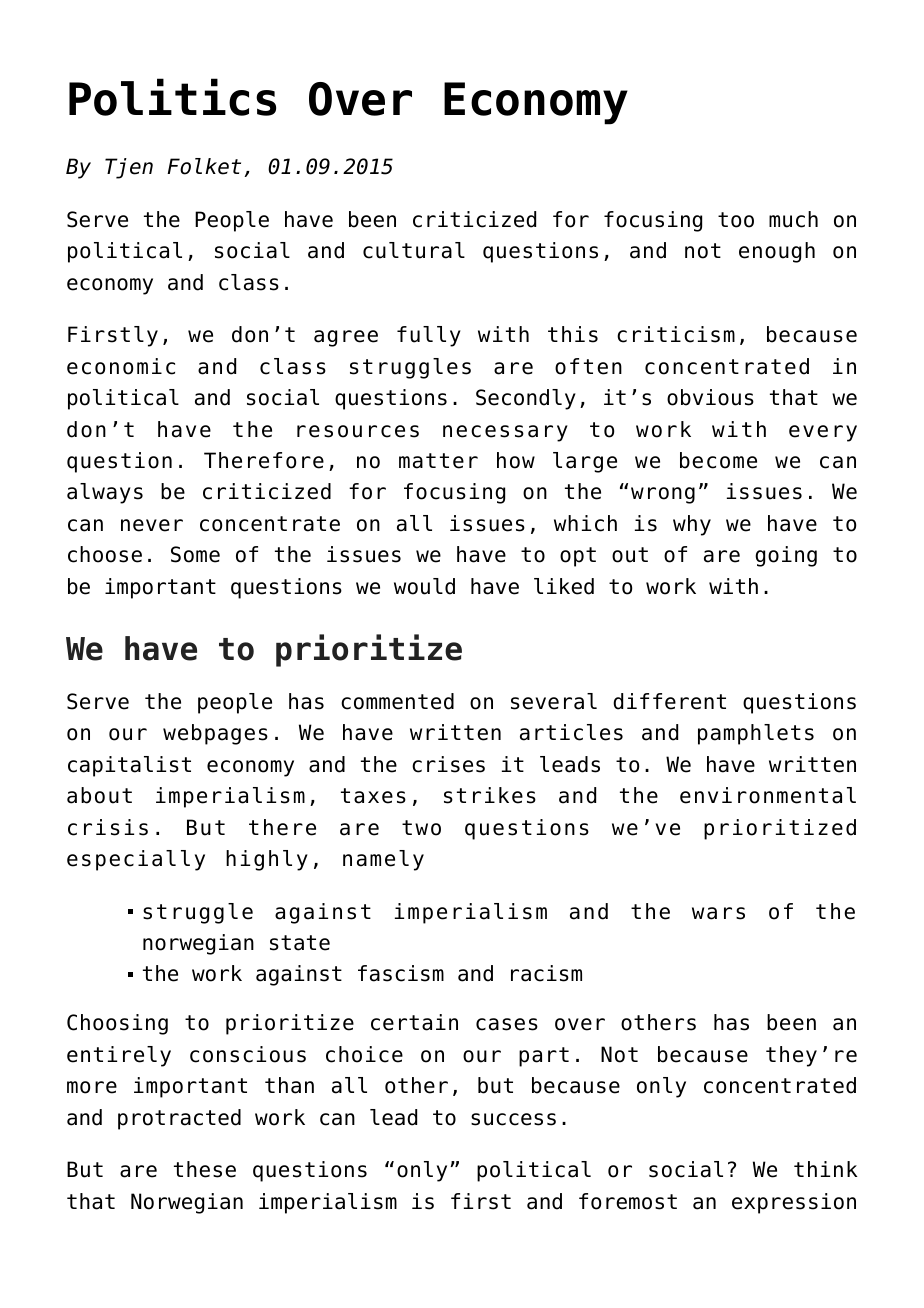 The image size is (924, 1308). What do you see at coordinates (414, 250) in the document?
I see `cultural` at bounding box center [414, 250].
